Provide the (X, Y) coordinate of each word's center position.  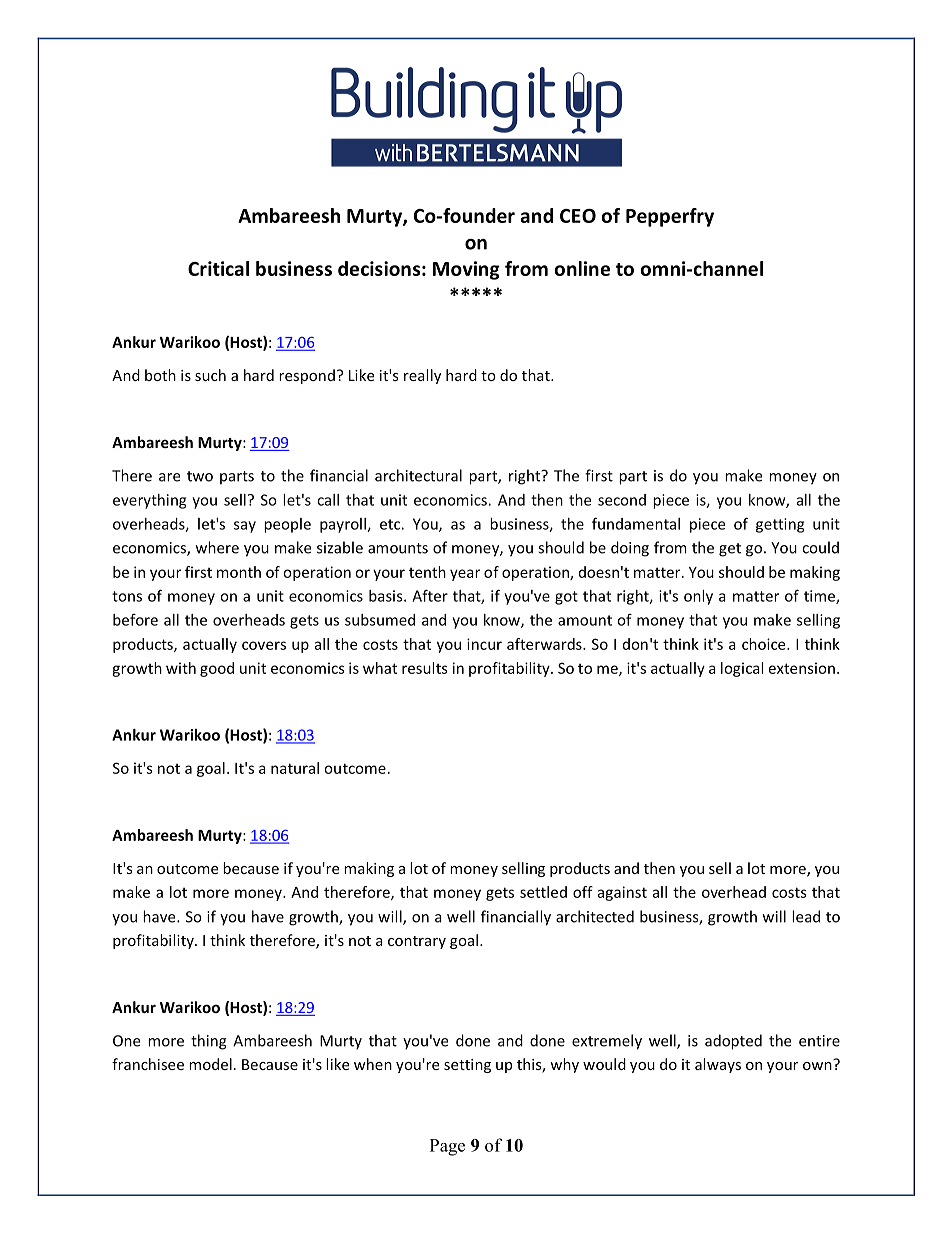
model (210, 1064)
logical (742, 669)
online (582, 268)
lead (806, 916)
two (200, 476)
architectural (418, 475)
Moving (466, 270)
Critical (218, 268)
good (217, 669)
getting (780, 525)
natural (295, 768)
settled (543, 892)
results (425, 668)
